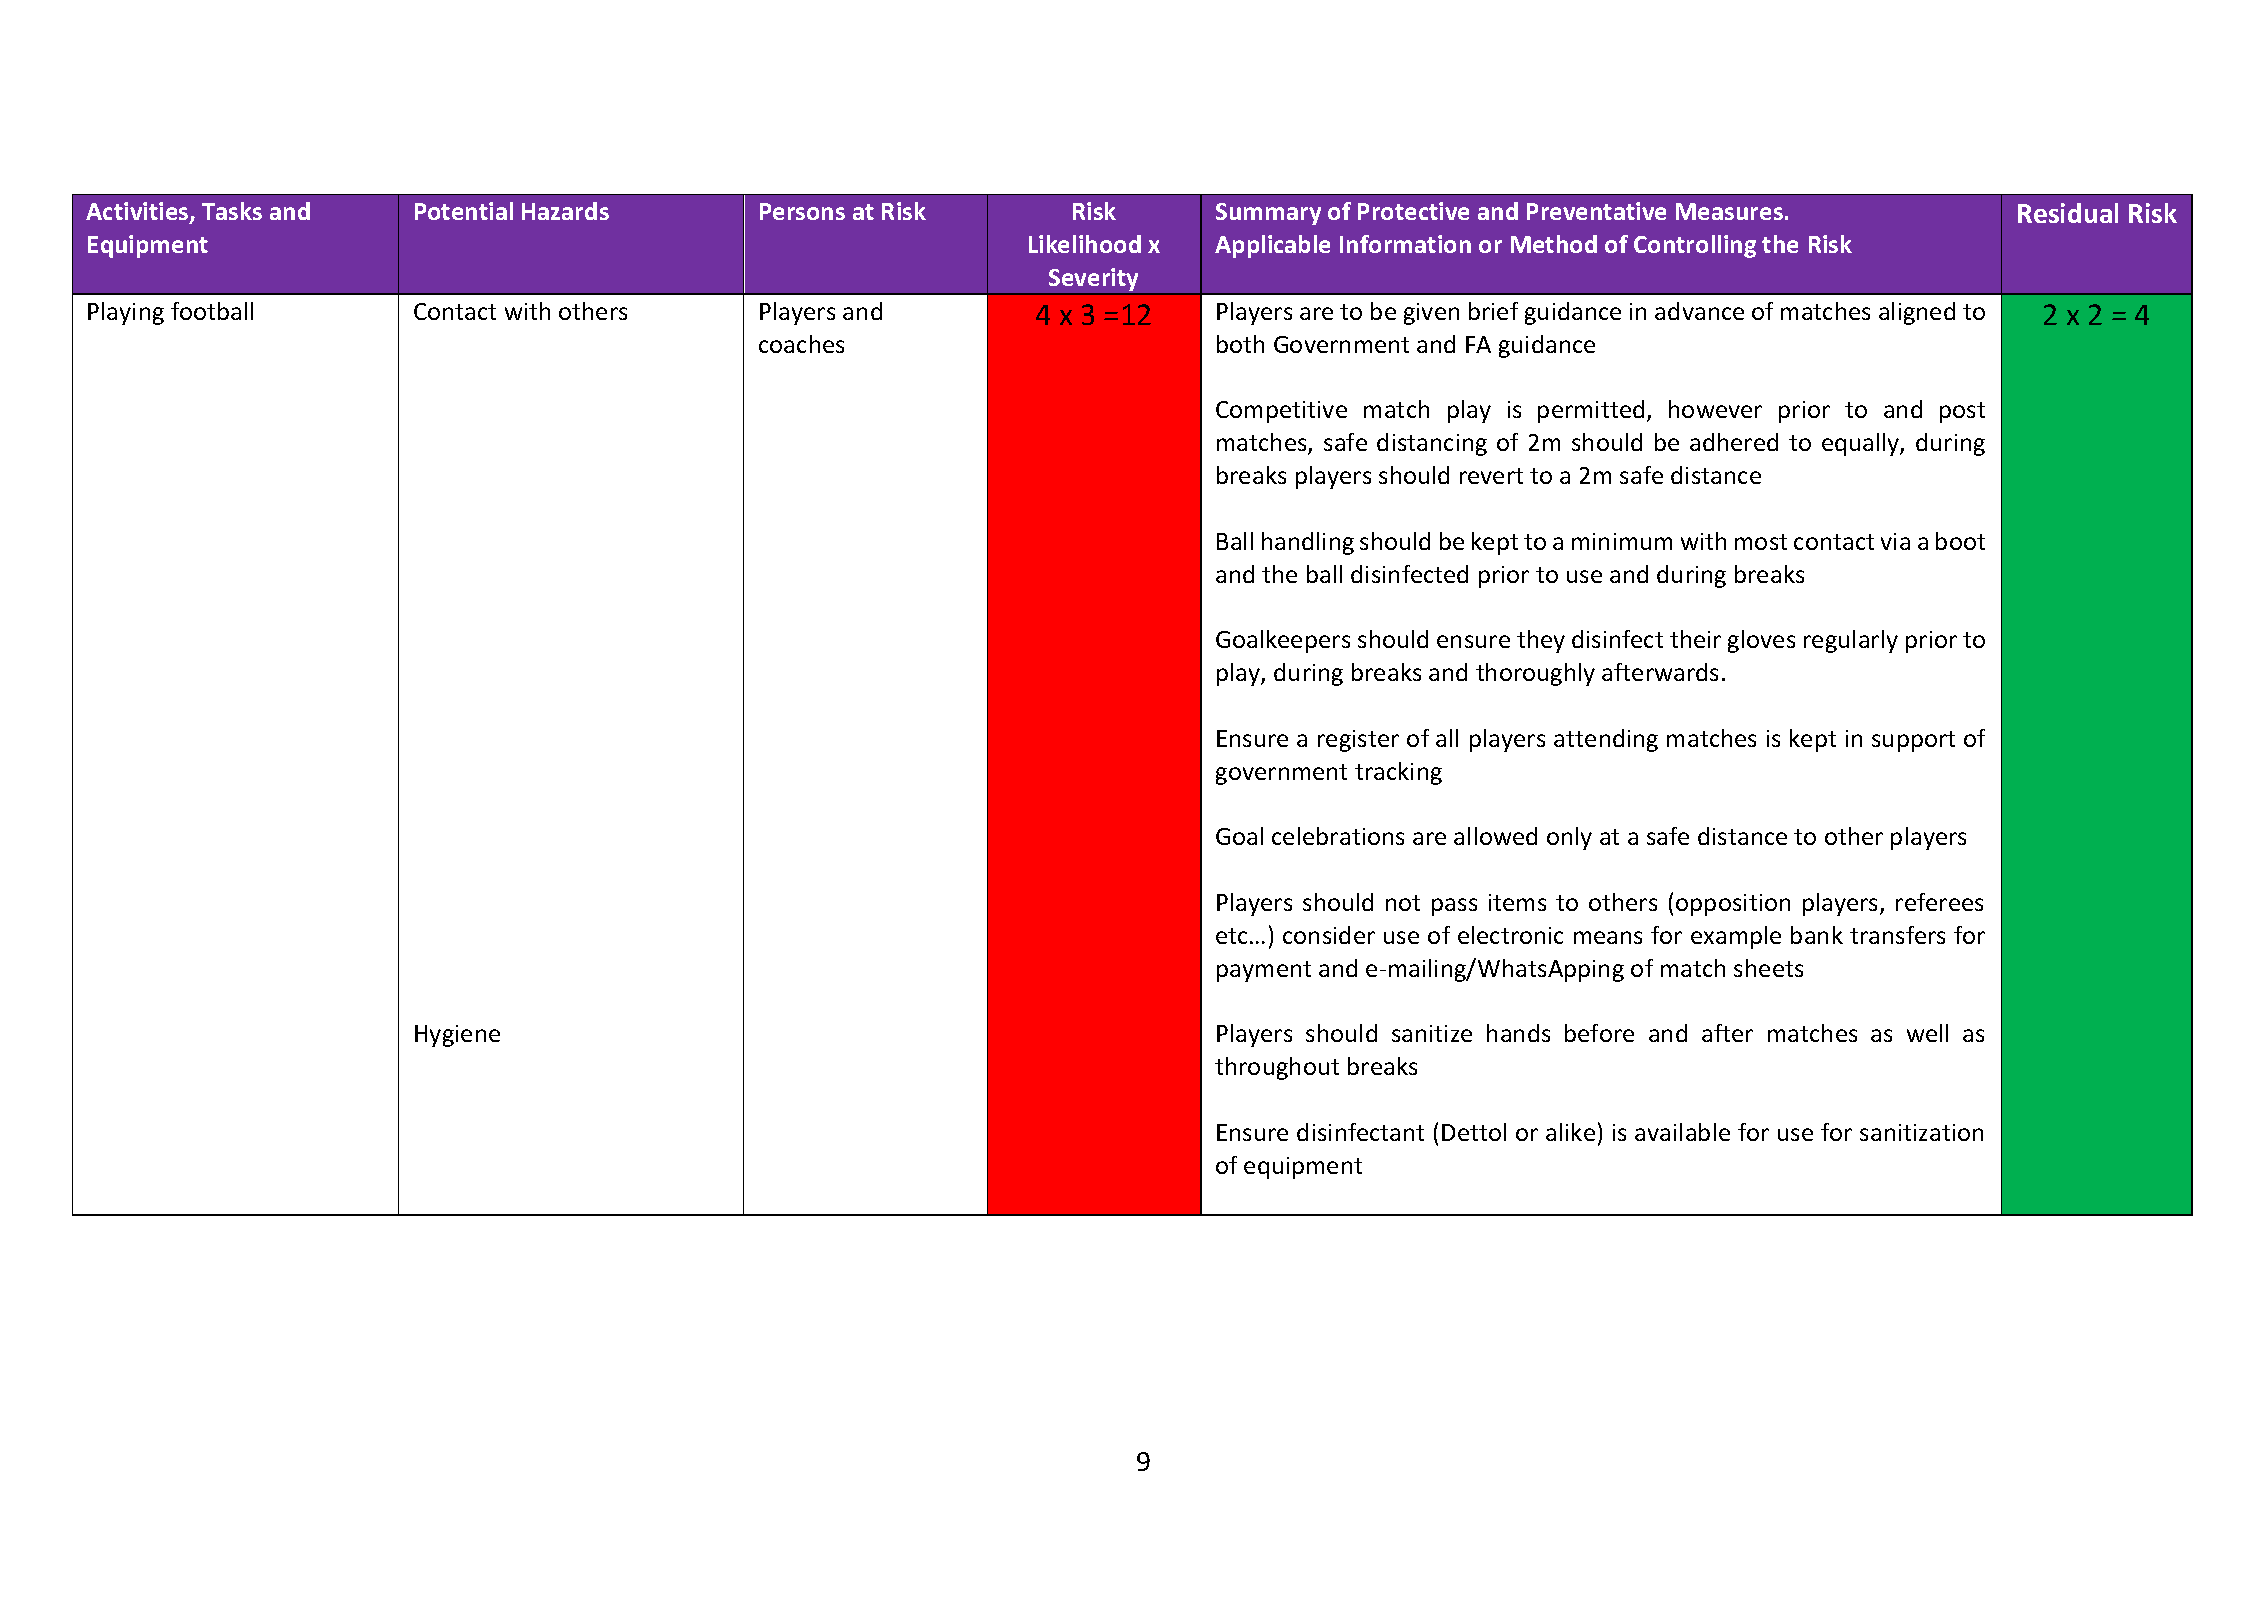 This screenshot has width=2264, height=1601. Describe the element at coordinates (1921, 1132) in the screenshot. I see `sanitization` at that location.
